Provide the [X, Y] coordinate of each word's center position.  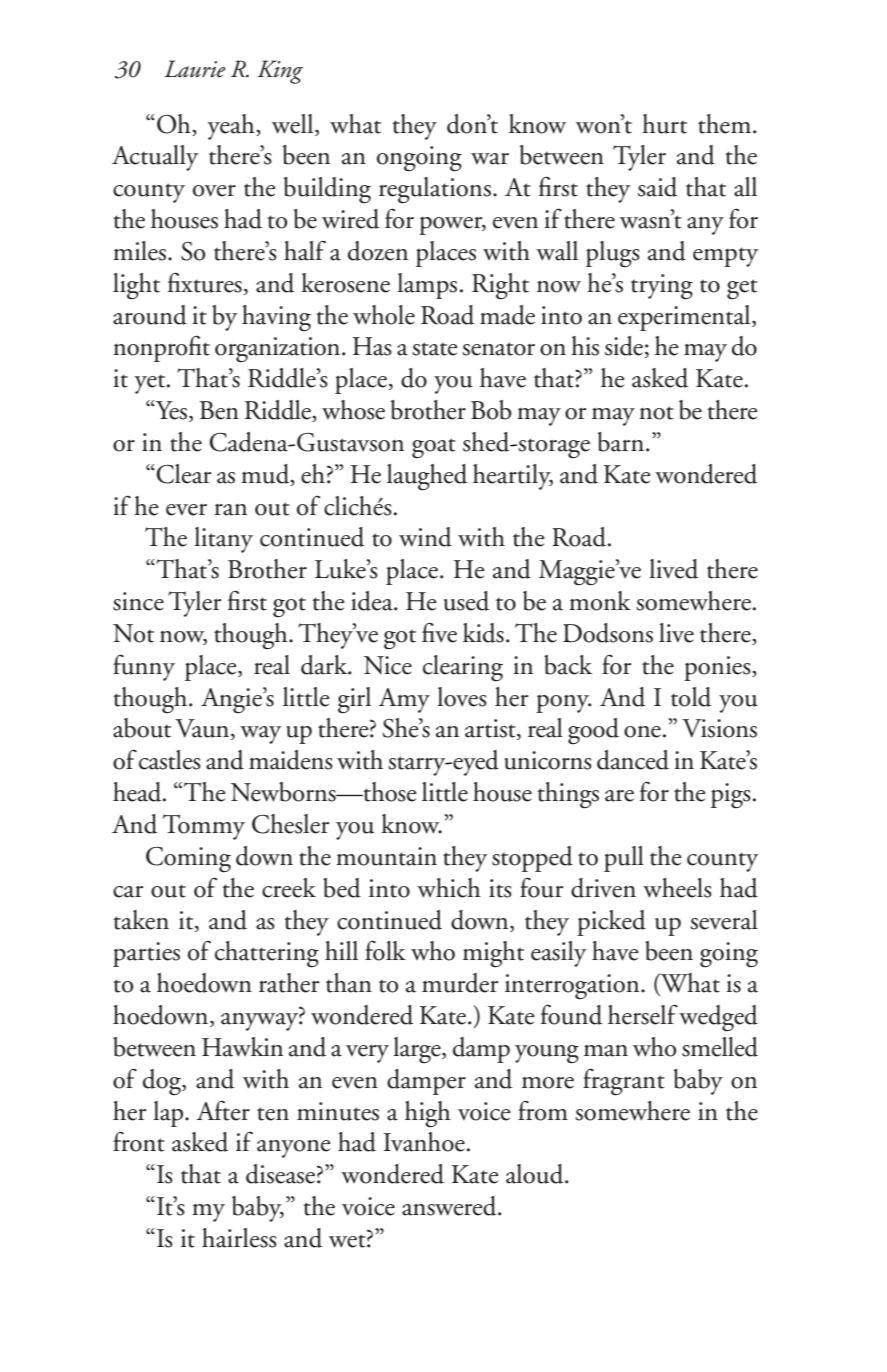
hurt [664, 124]
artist [491, 729]
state [435, 349]
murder [460, 983]
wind [425, 537]
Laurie [195, 69]
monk [600, 601]
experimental [685, 318]
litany [223, 540]
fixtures [205, 282]
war [490, 159]
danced [633, 760]
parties [146, 954]
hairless [239, 1238]
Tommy [204, 827]
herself [643, 1015]
